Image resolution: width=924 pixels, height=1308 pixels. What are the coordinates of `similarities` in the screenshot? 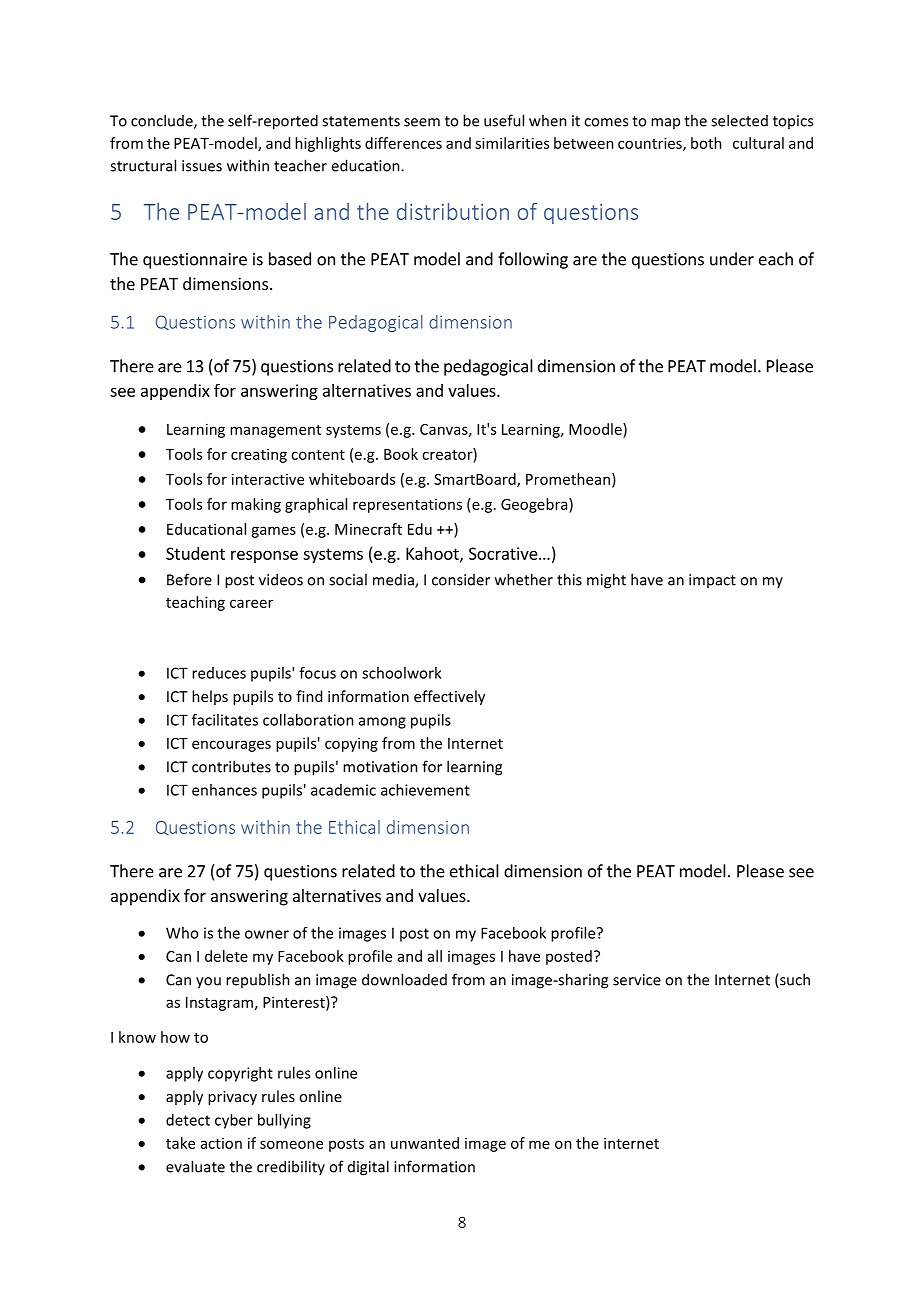 It's located at (512, 143).
